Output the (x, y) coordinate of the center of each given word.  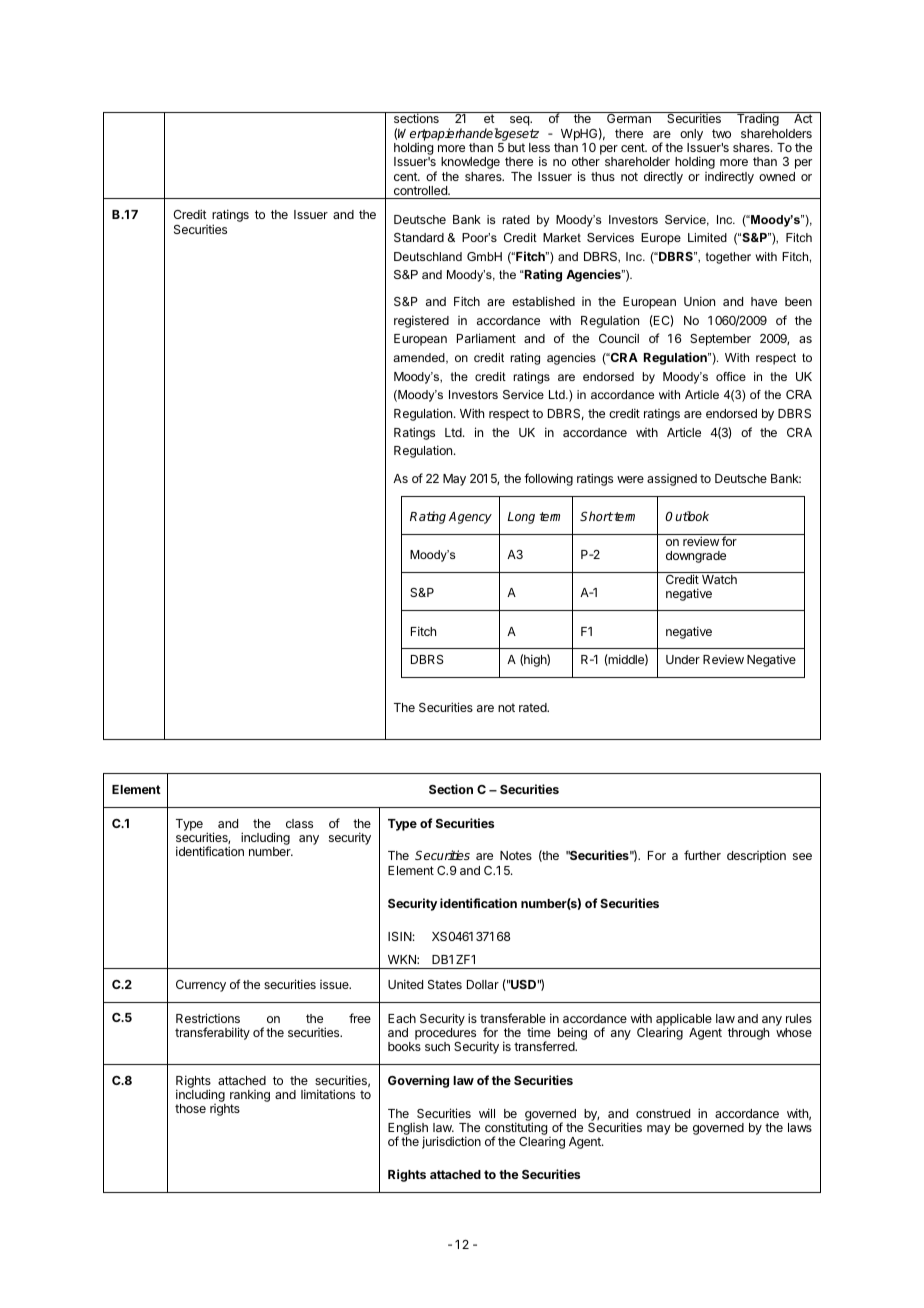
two (721, 133)
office (731, 376)
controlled (421, 190)
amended (420, 358)
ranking (250, 1097)
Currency (201, 986)
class (299, 823)
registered (421, 321)
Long (521, 518)
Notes (516, 855)
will (487, 1113)
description (756, 857)
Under (683, 659)
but (516, 147)
